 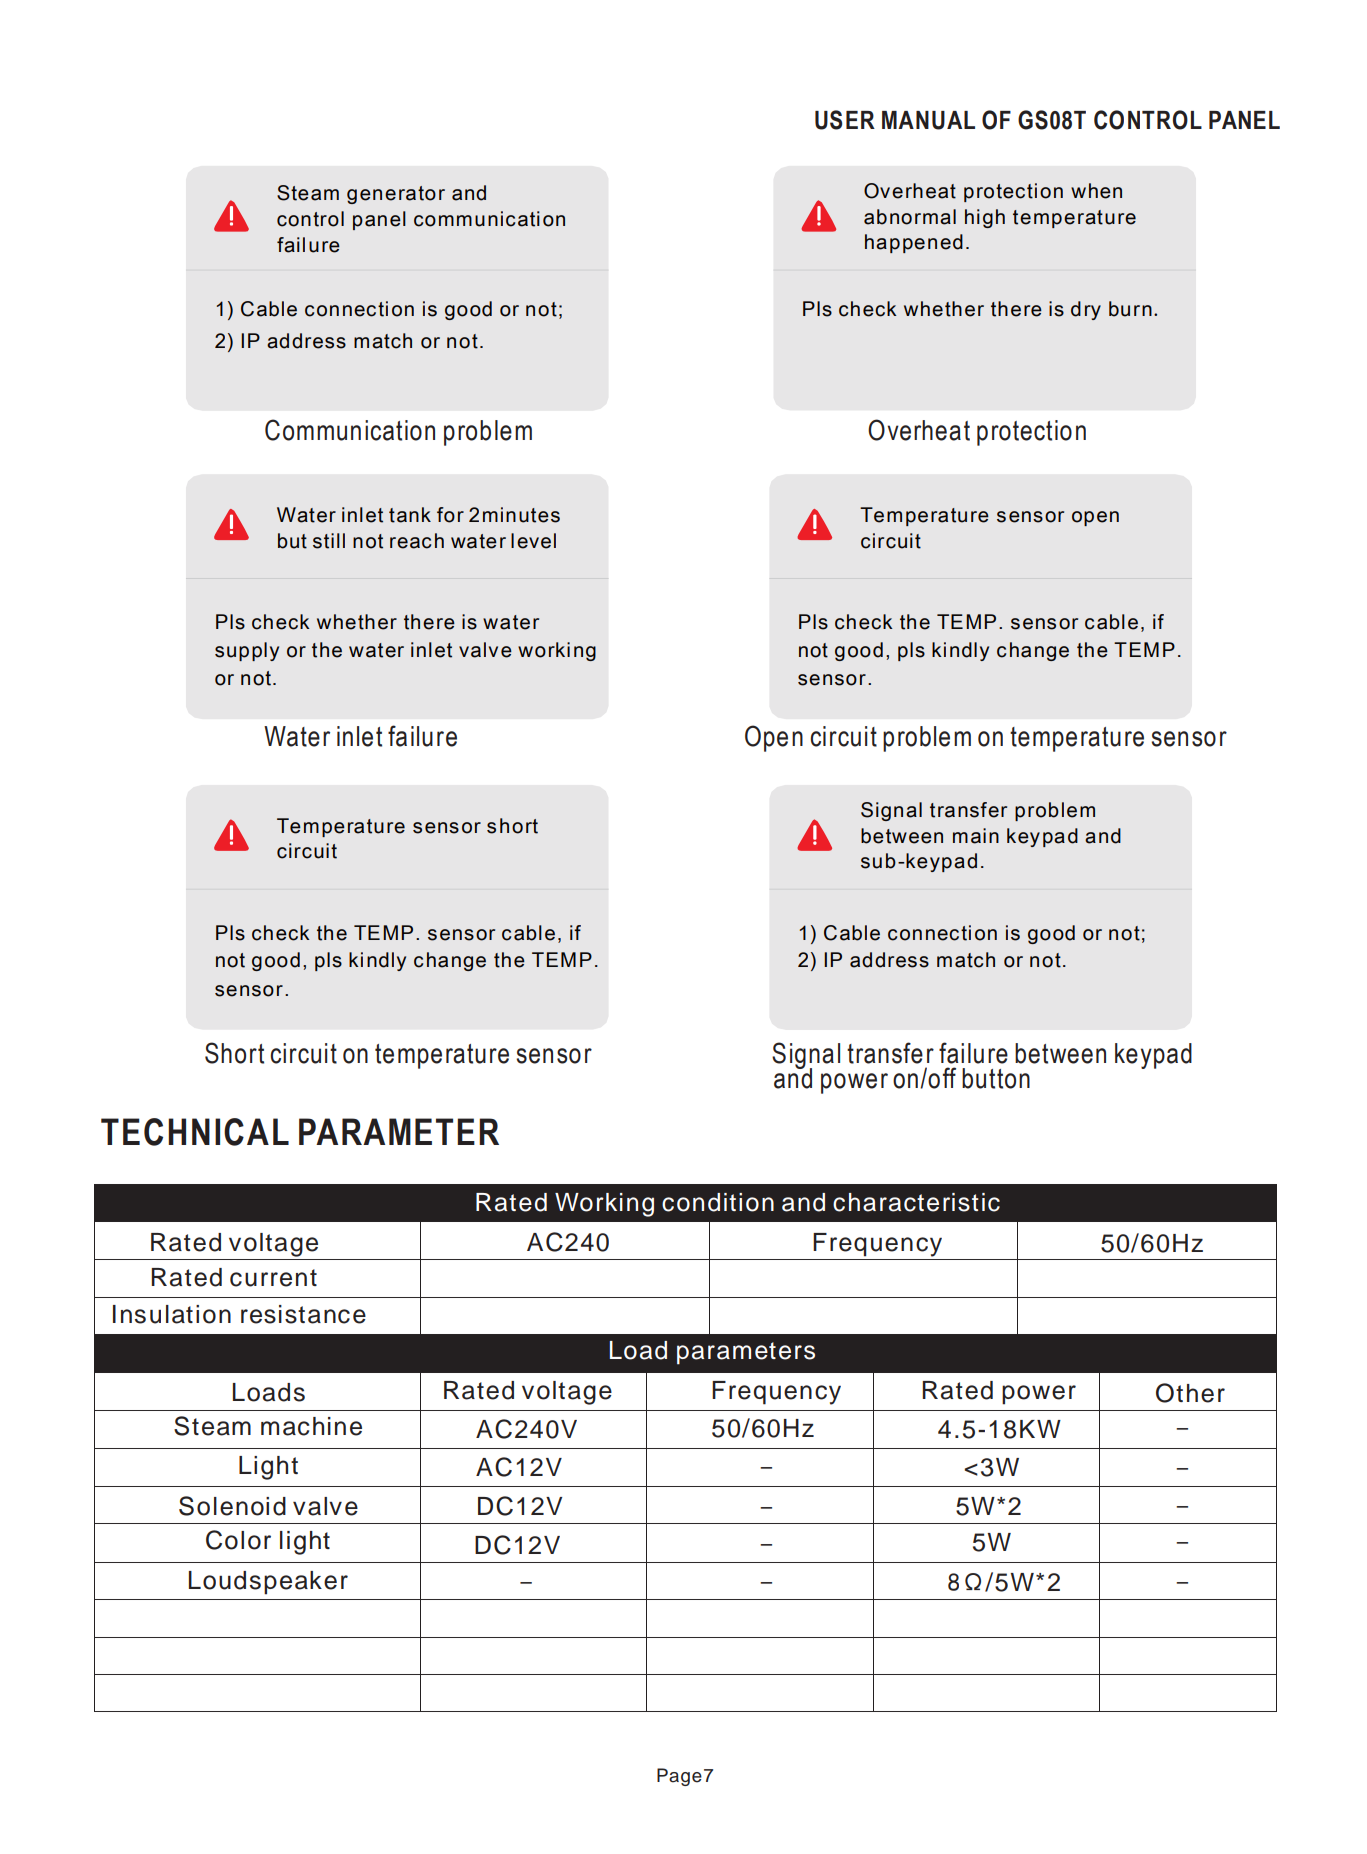 I want to click on USER, so click(x=845, y=120).
